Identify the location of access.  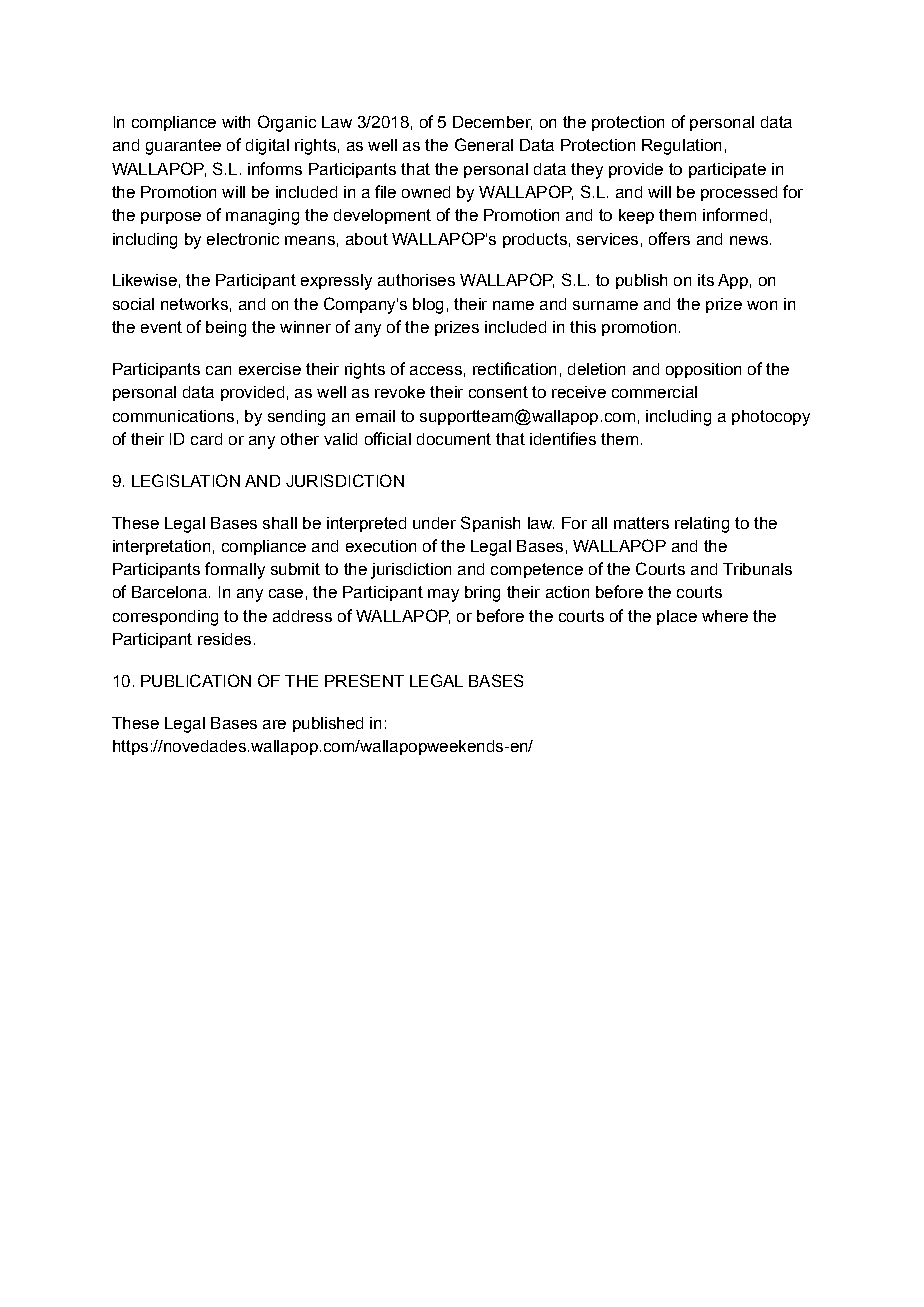
(436, 370).
